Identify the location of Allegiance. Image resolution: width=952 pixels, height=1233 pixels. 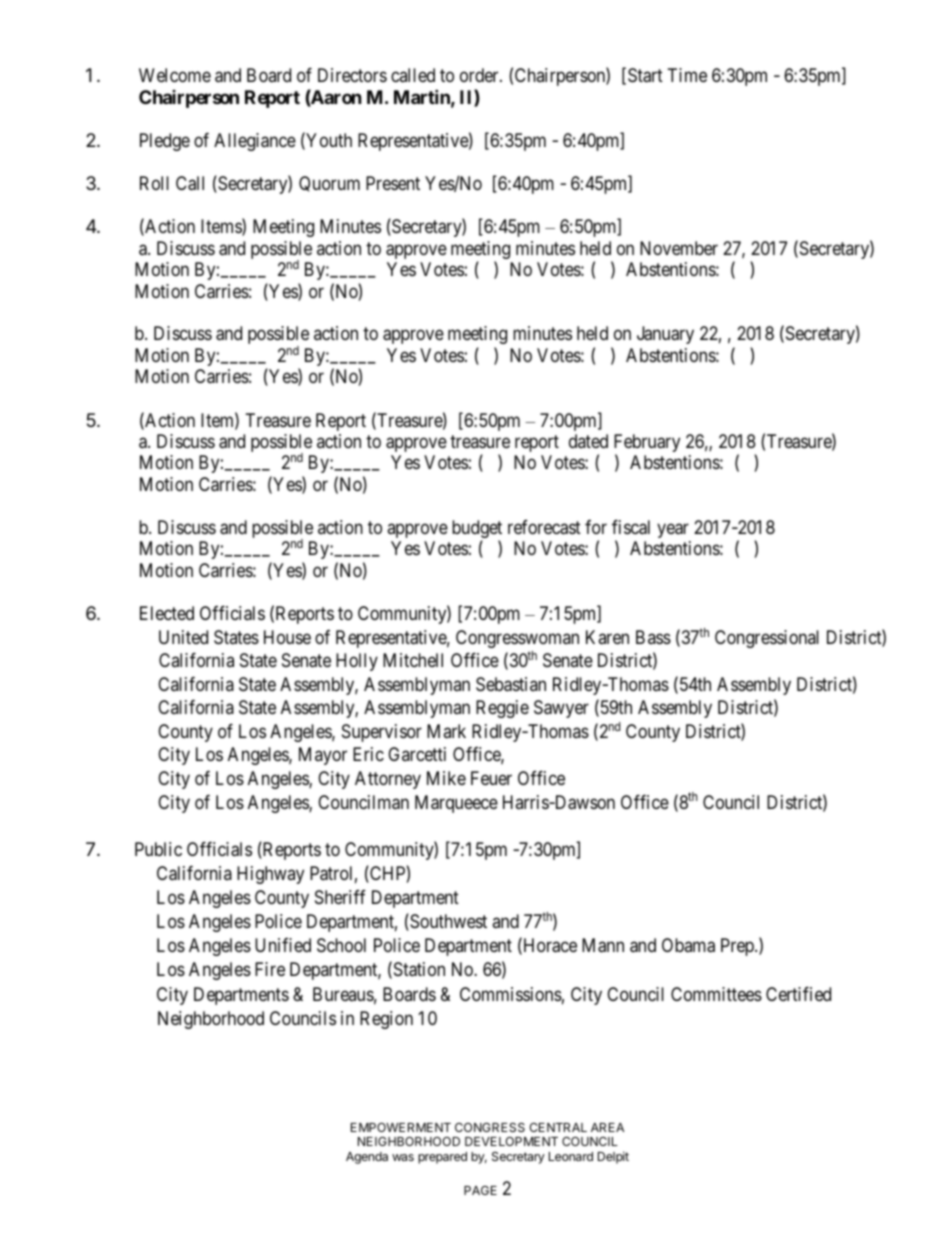
(255, 142).
